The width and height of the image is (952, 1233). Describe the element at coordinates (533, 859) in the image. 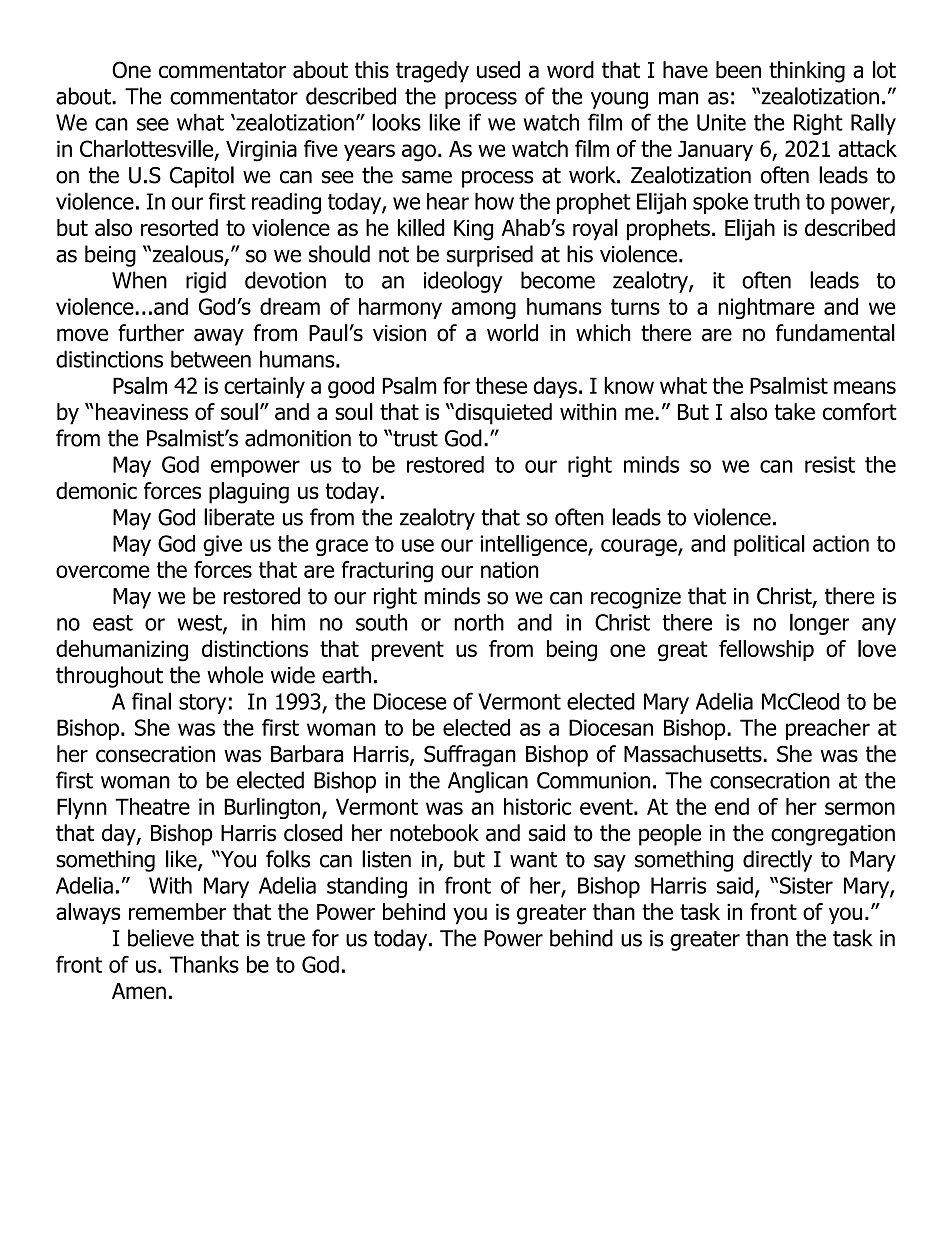

I see `want` at that location.
